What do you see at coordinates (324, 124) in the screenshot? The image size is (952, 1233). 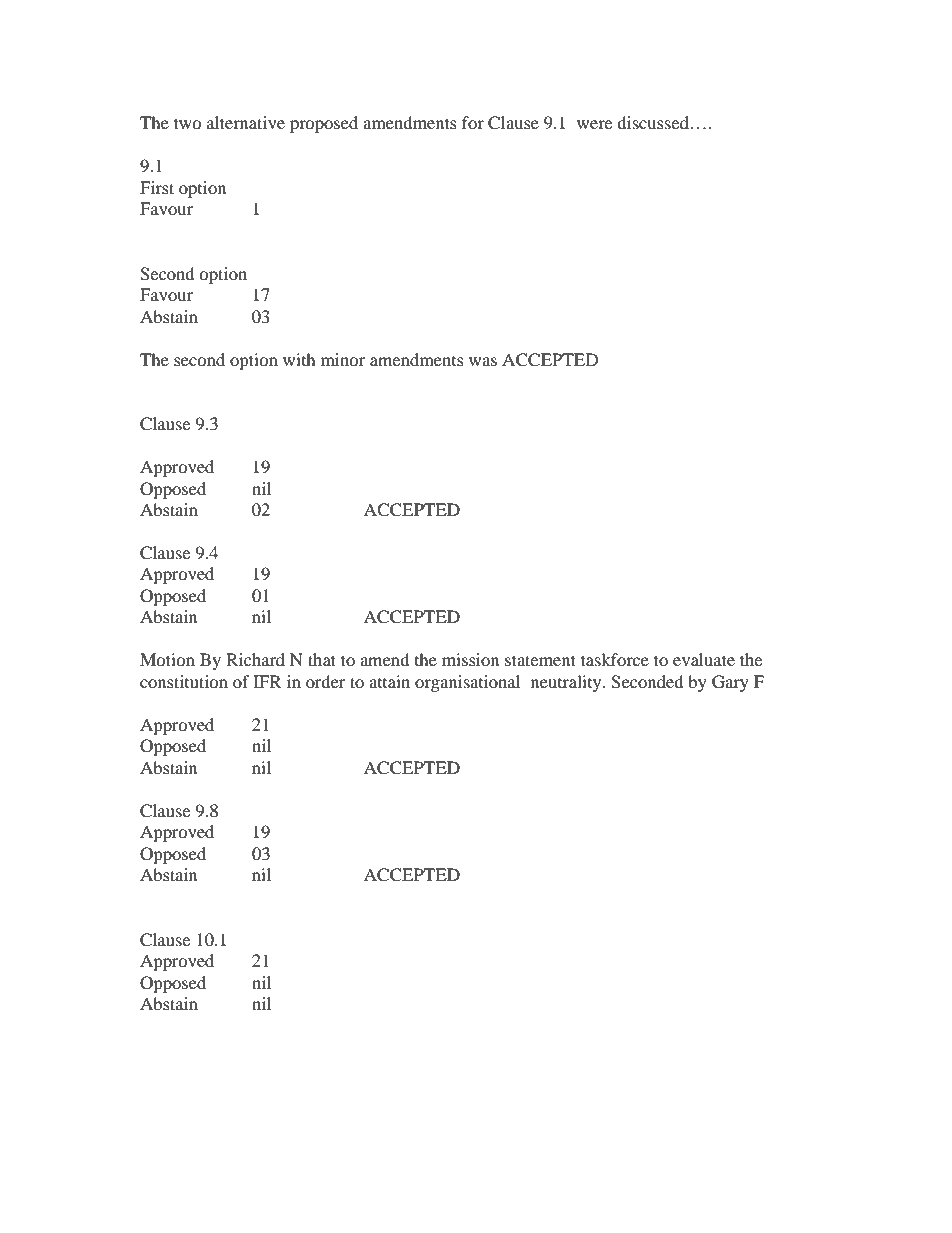 I see `proposed` at bounding box center [324, 124].
